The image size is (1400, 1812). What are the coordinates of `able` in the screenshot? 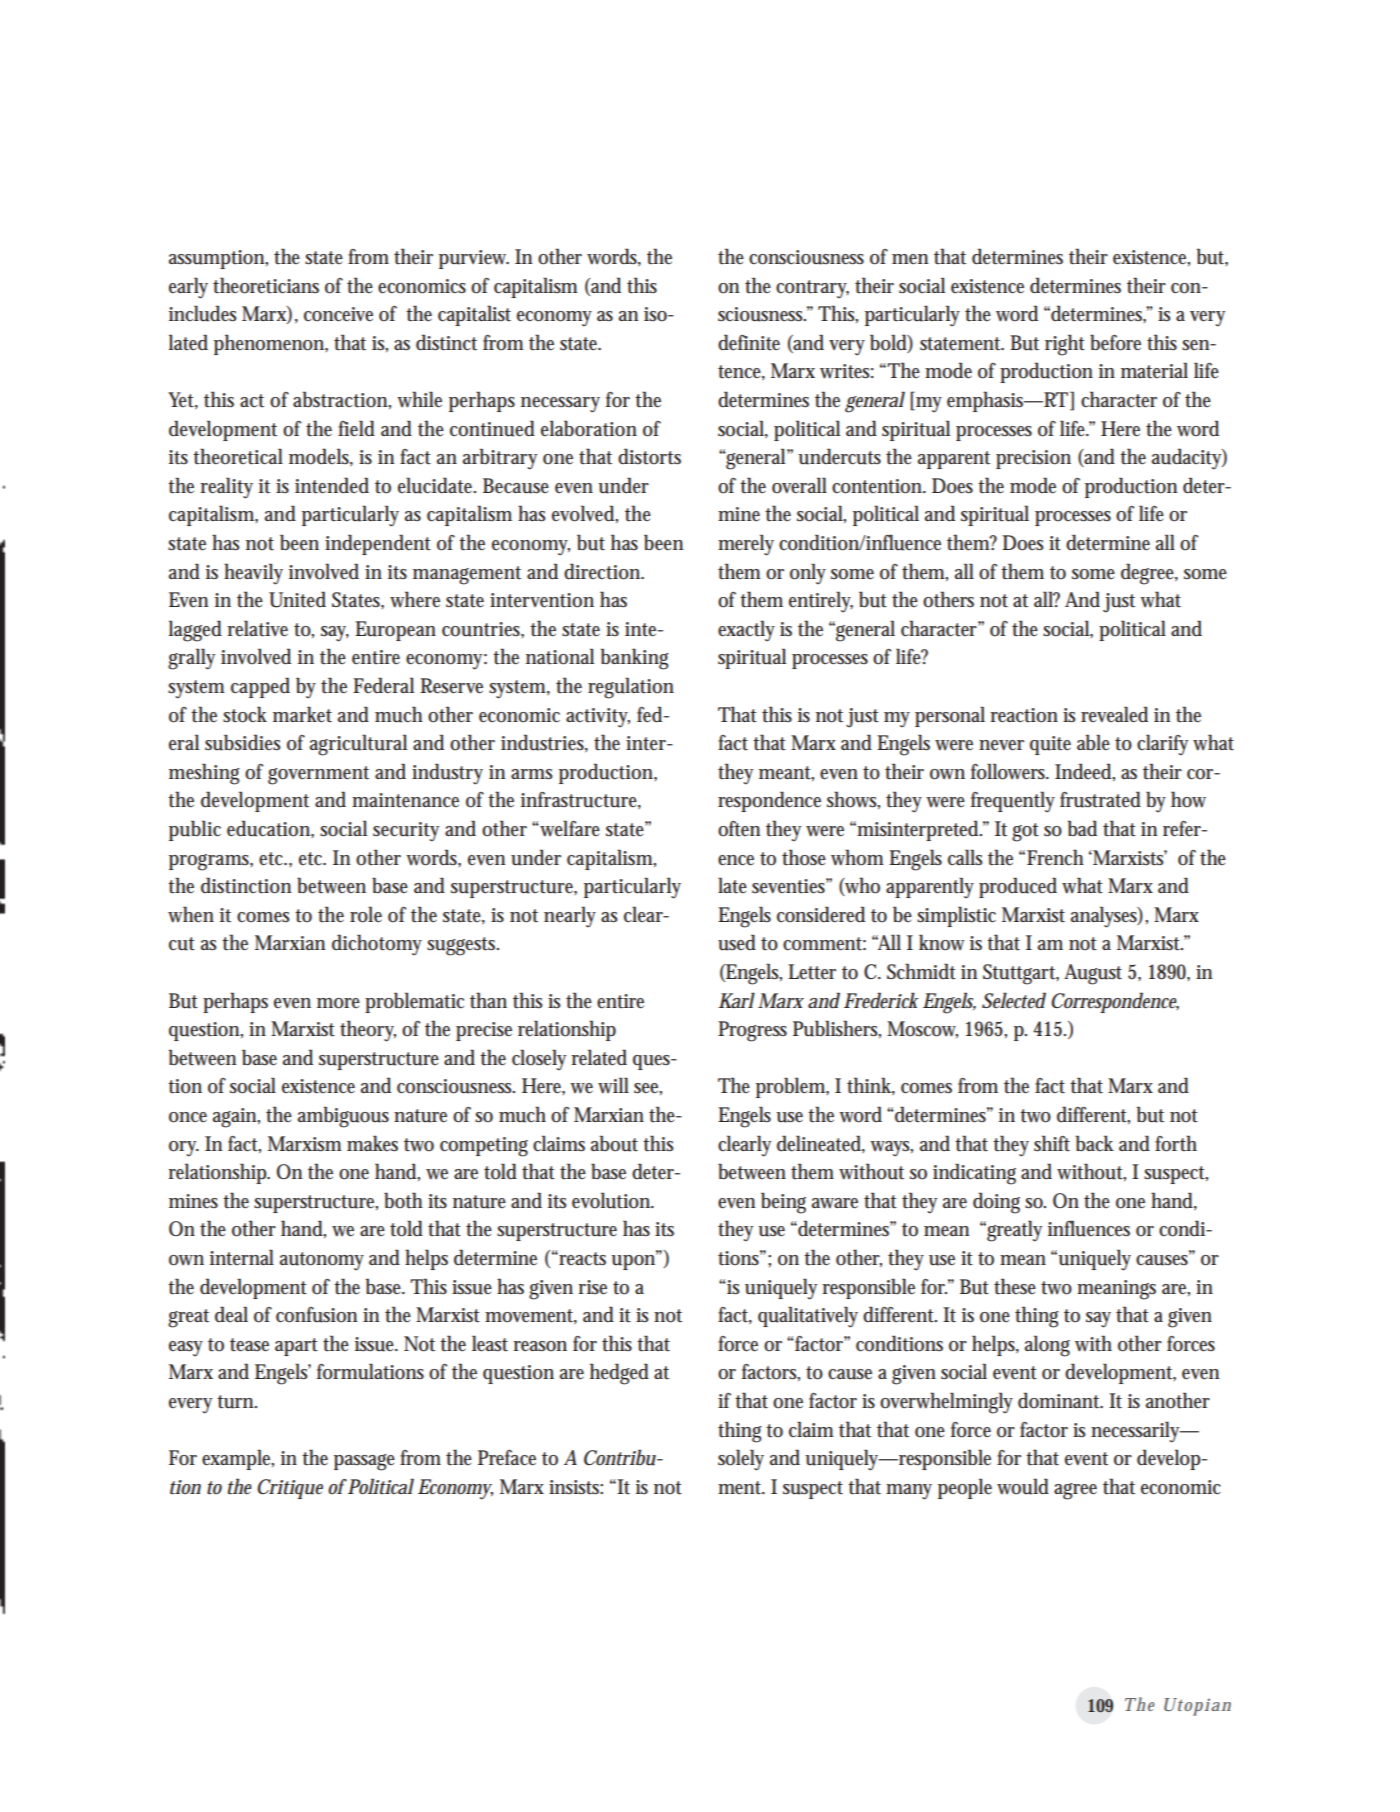 It's located at (1093, 742).
